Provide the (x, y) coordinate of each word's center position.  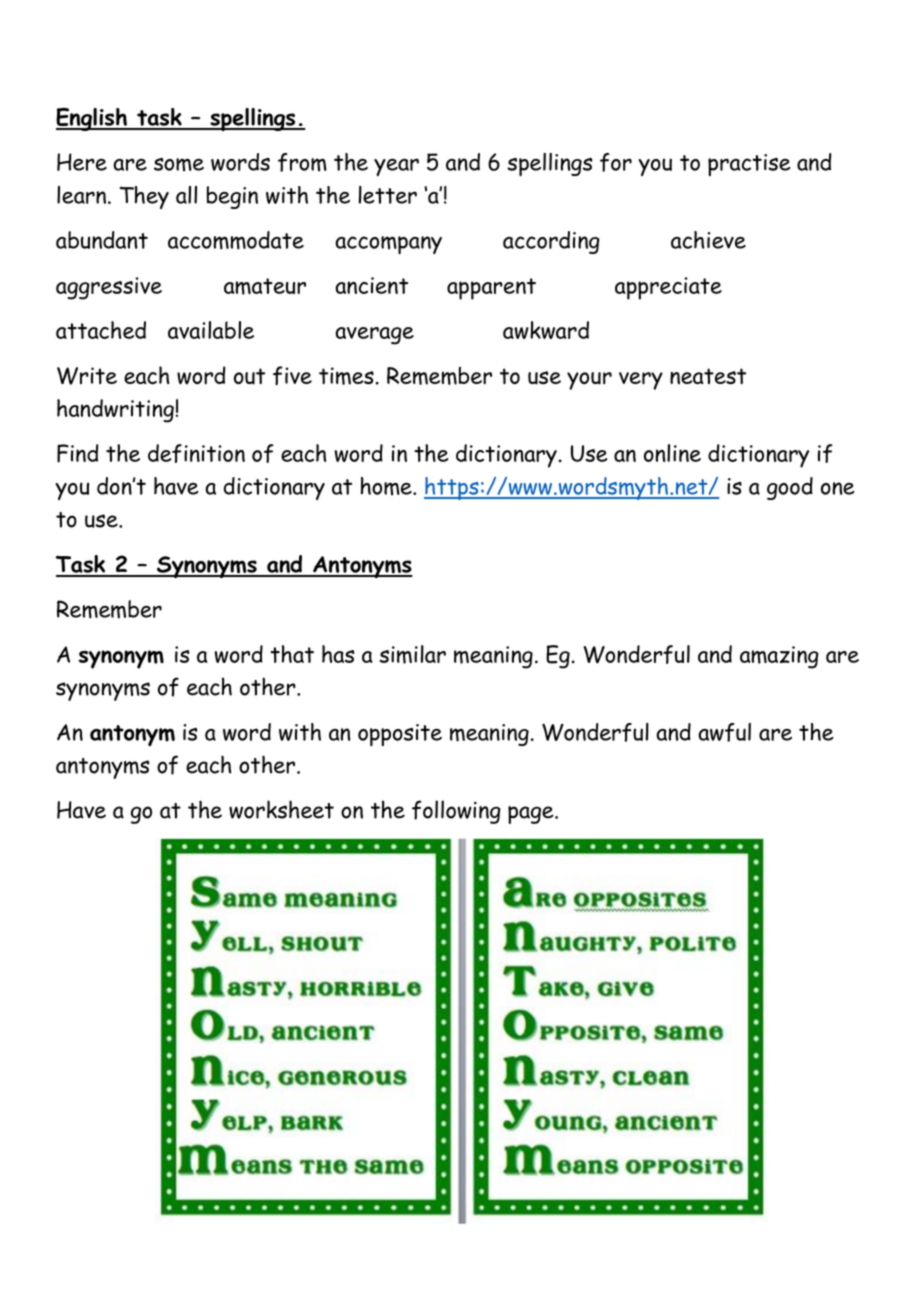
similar (412, 654)
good (790, 488)
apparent (491, 289)
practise (749, 165)
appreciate (668, 288)
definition (196, 453)
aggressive (109, 288)
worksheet (281, 809)
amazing (779, 657)
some (179, 165)
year (396, 167)
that (292, 654)
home (387, 486)
